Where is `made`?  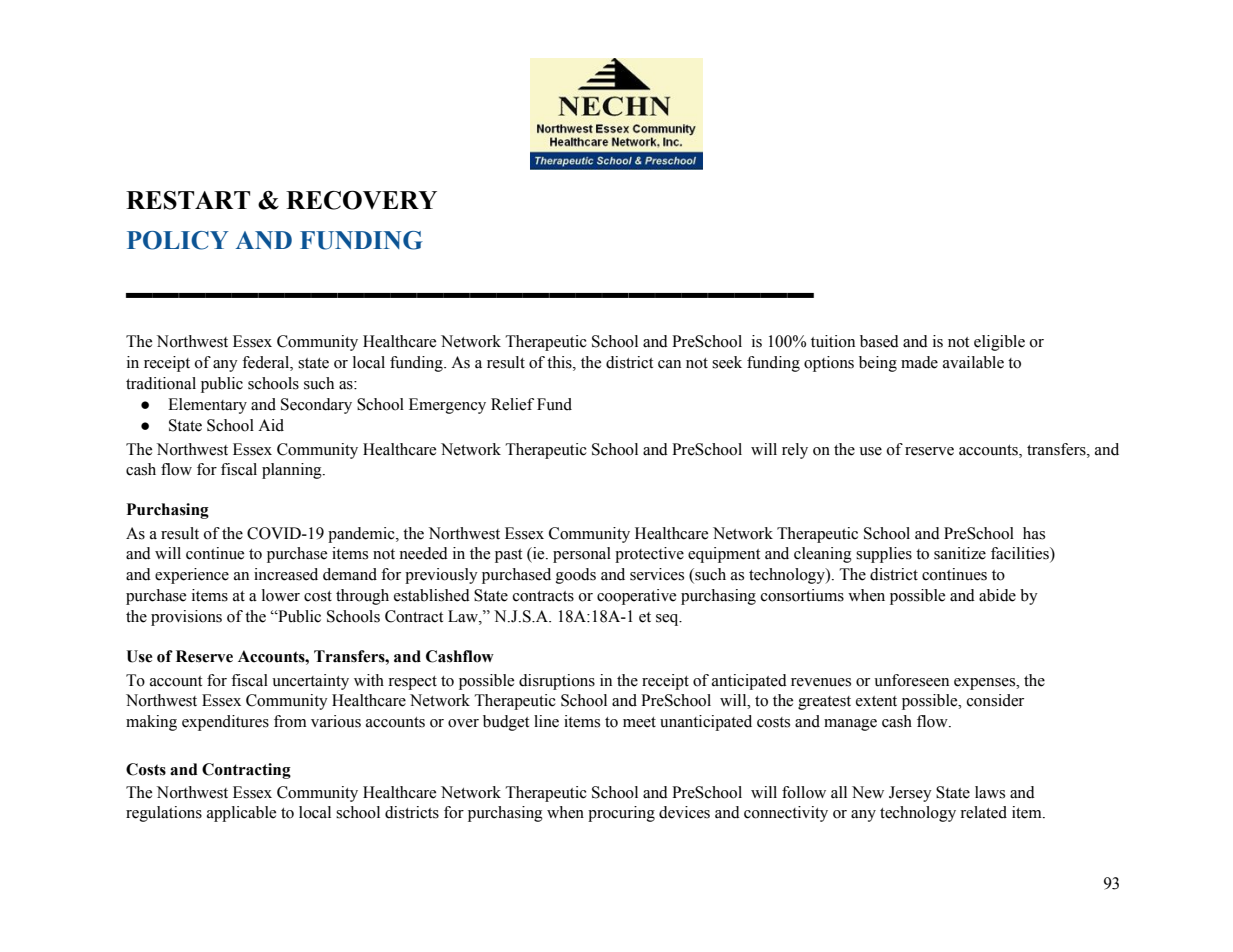
made is located at coordinates (919, 362).
